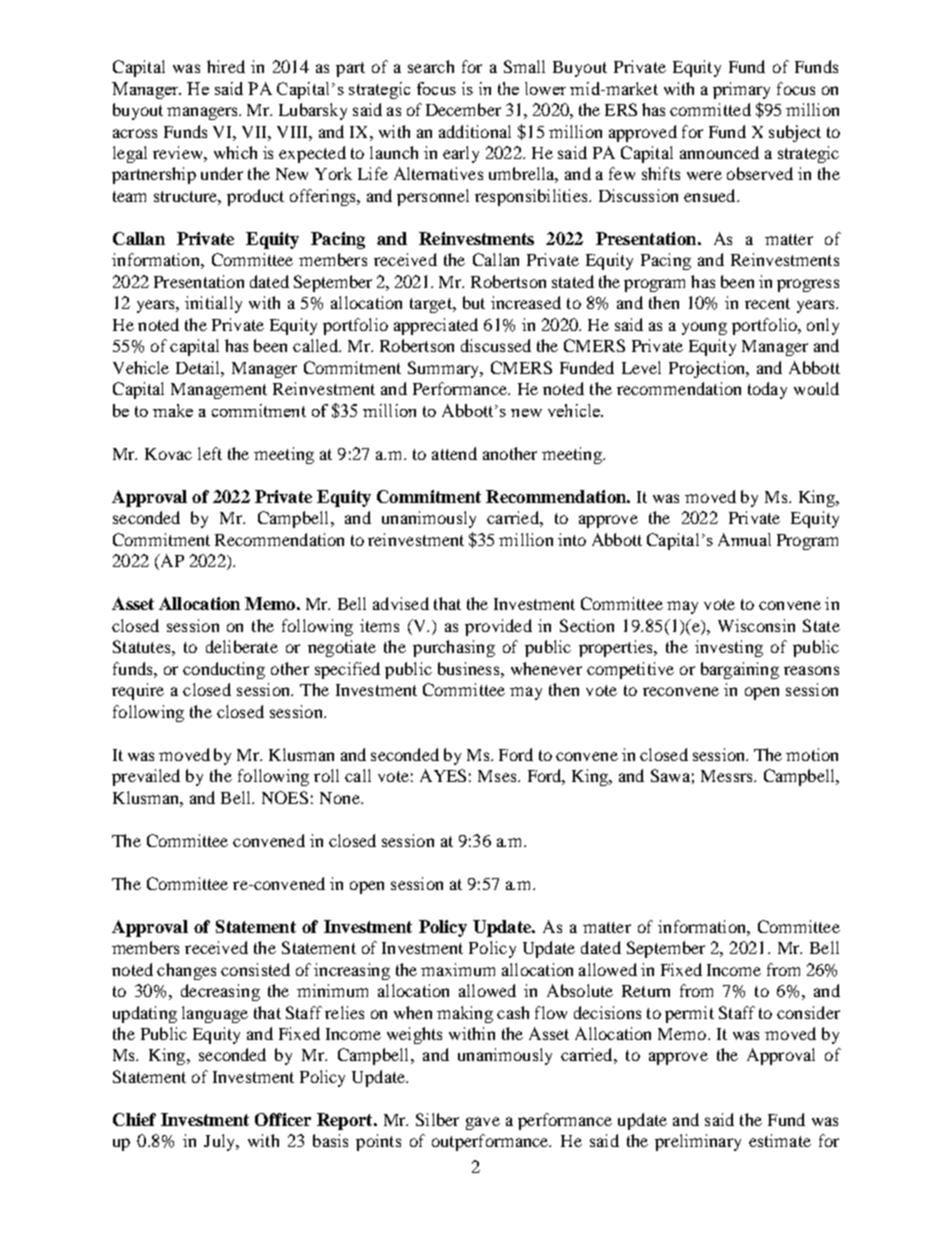 This screenshot has width=952, height=1233. Describe the element at coordinates (463, 109) in the screenshot. I see `December` at that location.
